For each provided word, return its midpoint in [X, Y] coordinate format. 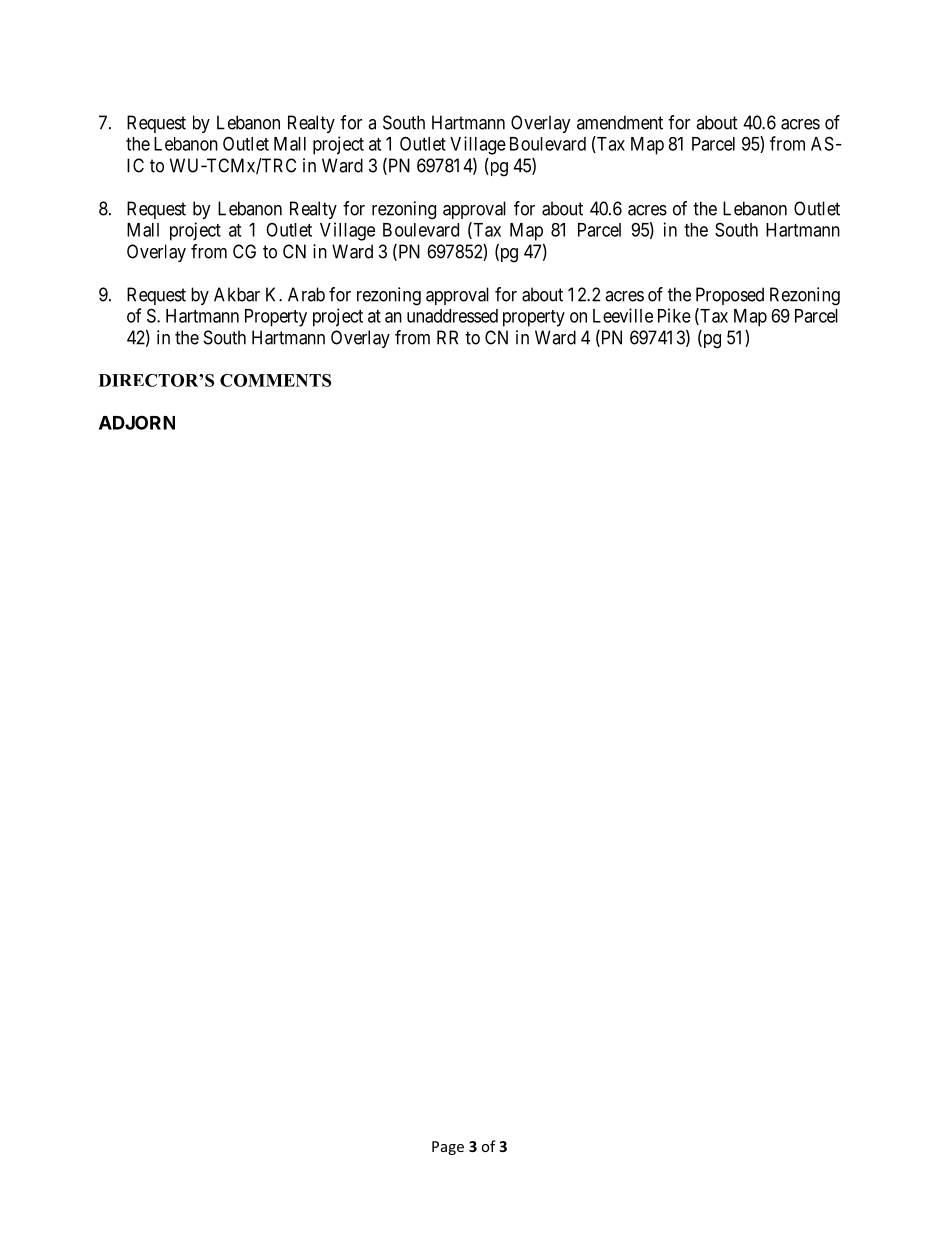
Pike [674, 315]
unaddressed [452, 316]
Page [448, 1148]
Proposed [730, 296]
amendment [620, 122]
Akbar [237, 294]
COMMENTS [275, 380]
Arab [306, 294]
